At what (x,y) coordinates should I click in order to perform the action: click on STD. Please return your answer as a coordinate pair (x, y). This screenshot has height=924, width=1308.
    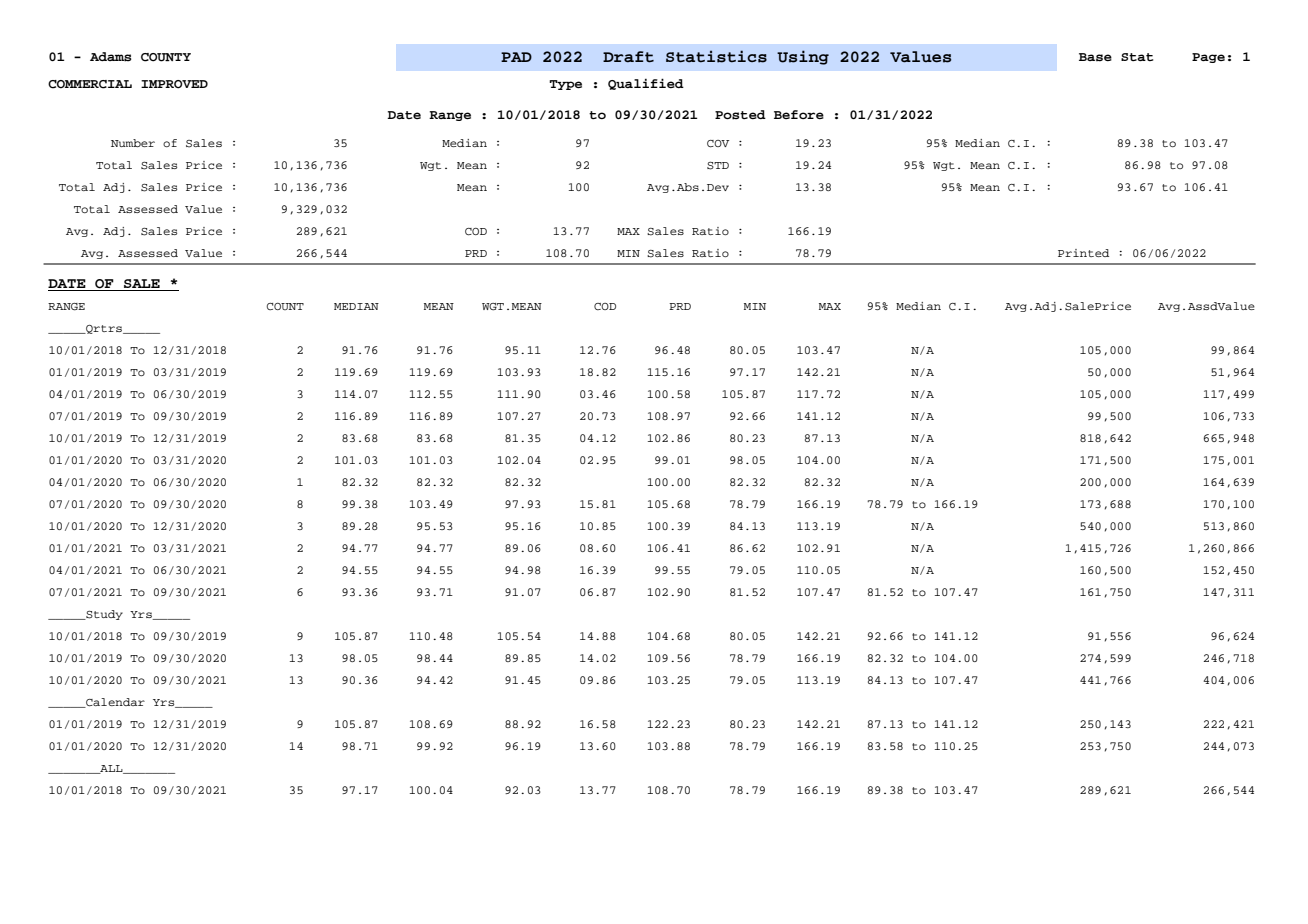
    Looking at the image, I should click on (718, 166).
